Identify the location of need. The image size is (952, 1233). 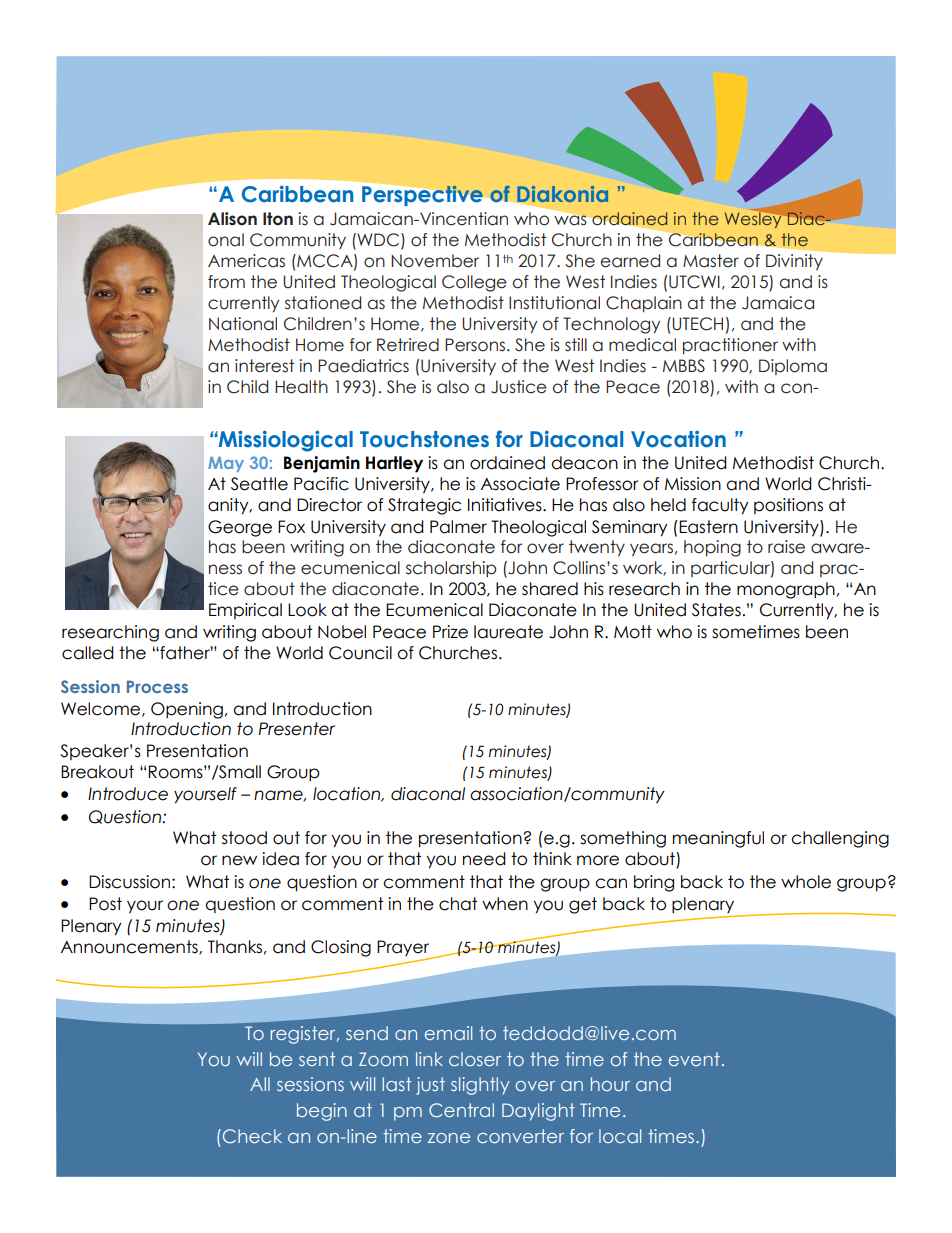
(484, 859).
